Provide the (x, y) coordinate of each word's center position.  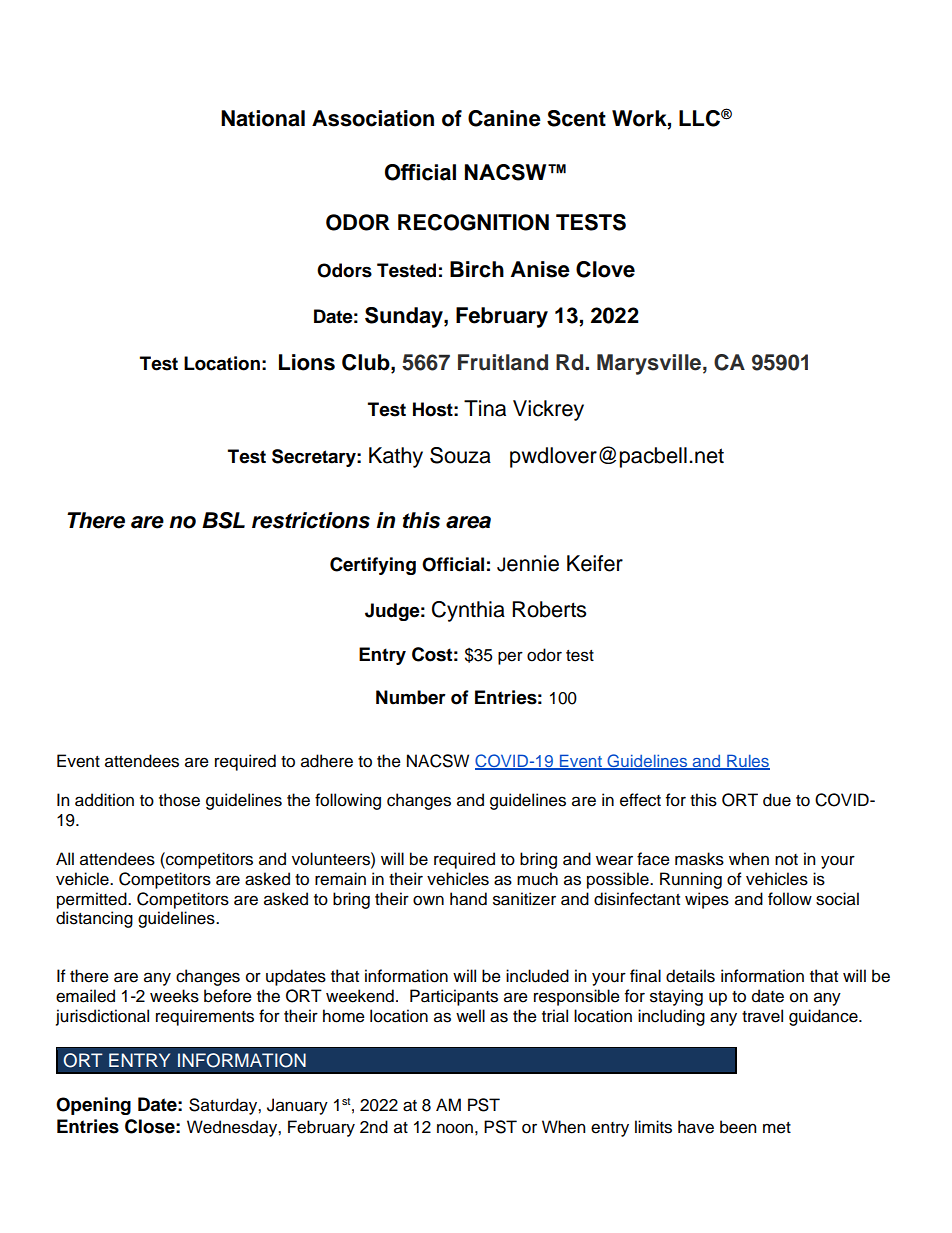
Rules (747, 761)
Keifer (595, 563)
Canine (504, 118)
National (263, 118)
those (179, 800)
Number (411, 697)
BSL (223, 520)
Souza (460, 455)
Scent (576, 118)
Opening (93, 1106)
